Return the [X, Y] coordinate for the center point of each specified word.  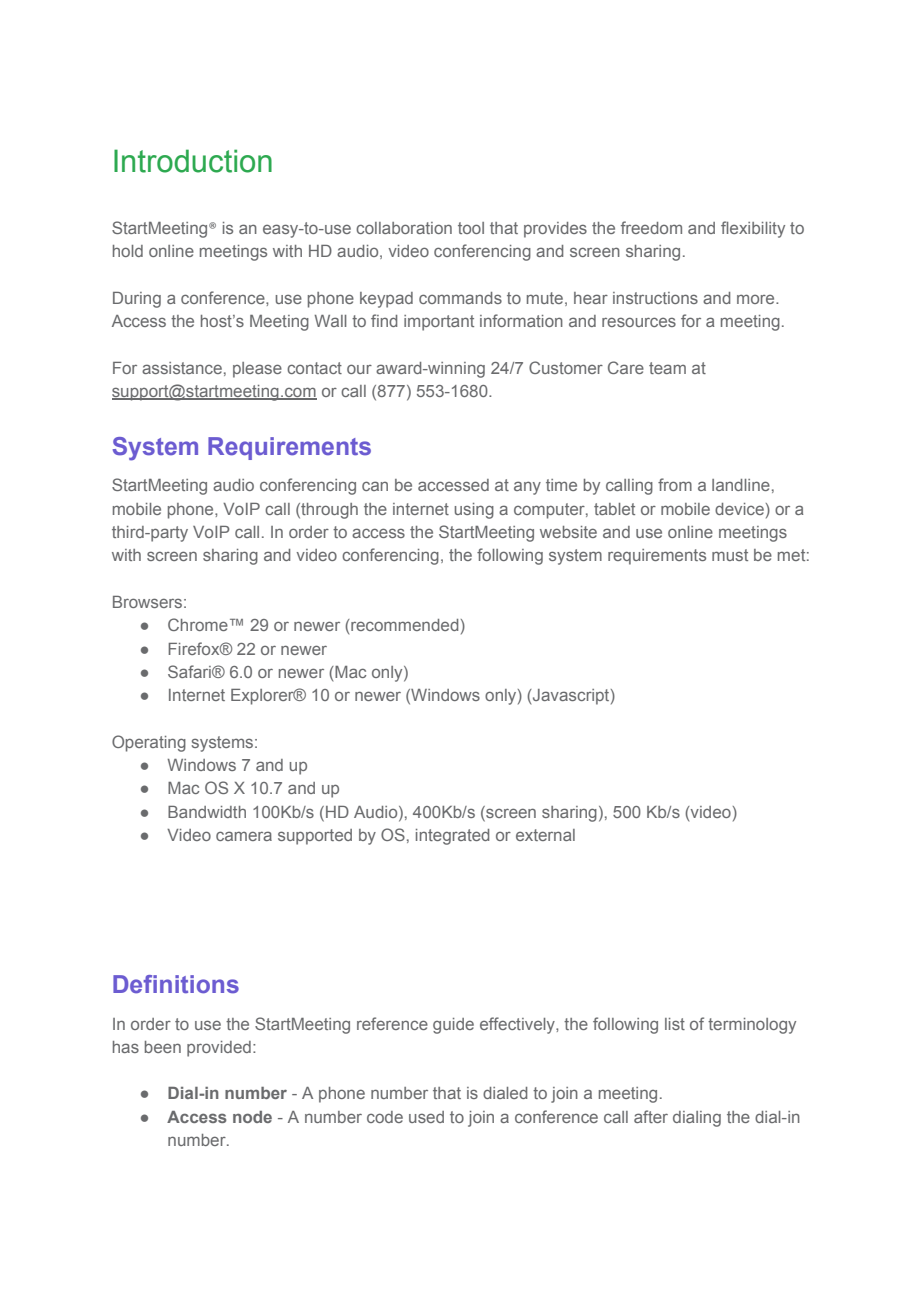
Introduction [193, 161]
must [730, 555]
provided [219, 1049]
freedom [651, 227]
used [426, 1117]
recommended [403, 625]
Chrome [198, 624]
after [651, 1116]
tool [471, 228]
